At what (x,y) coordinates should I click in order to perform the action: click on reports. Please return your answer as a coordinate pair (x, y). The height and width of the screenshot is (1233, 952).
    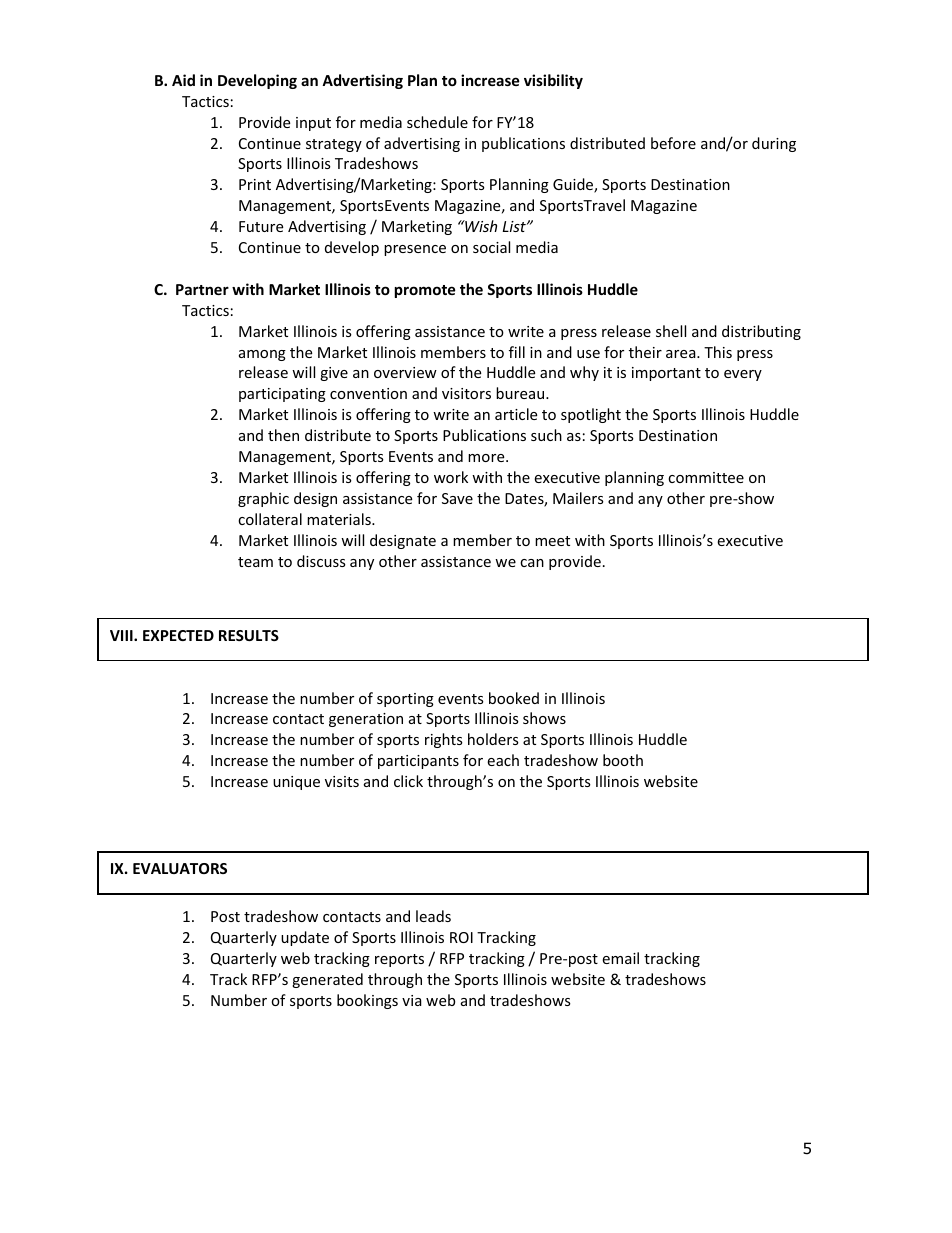
    Looking at the image, I should click on (399, 960).
